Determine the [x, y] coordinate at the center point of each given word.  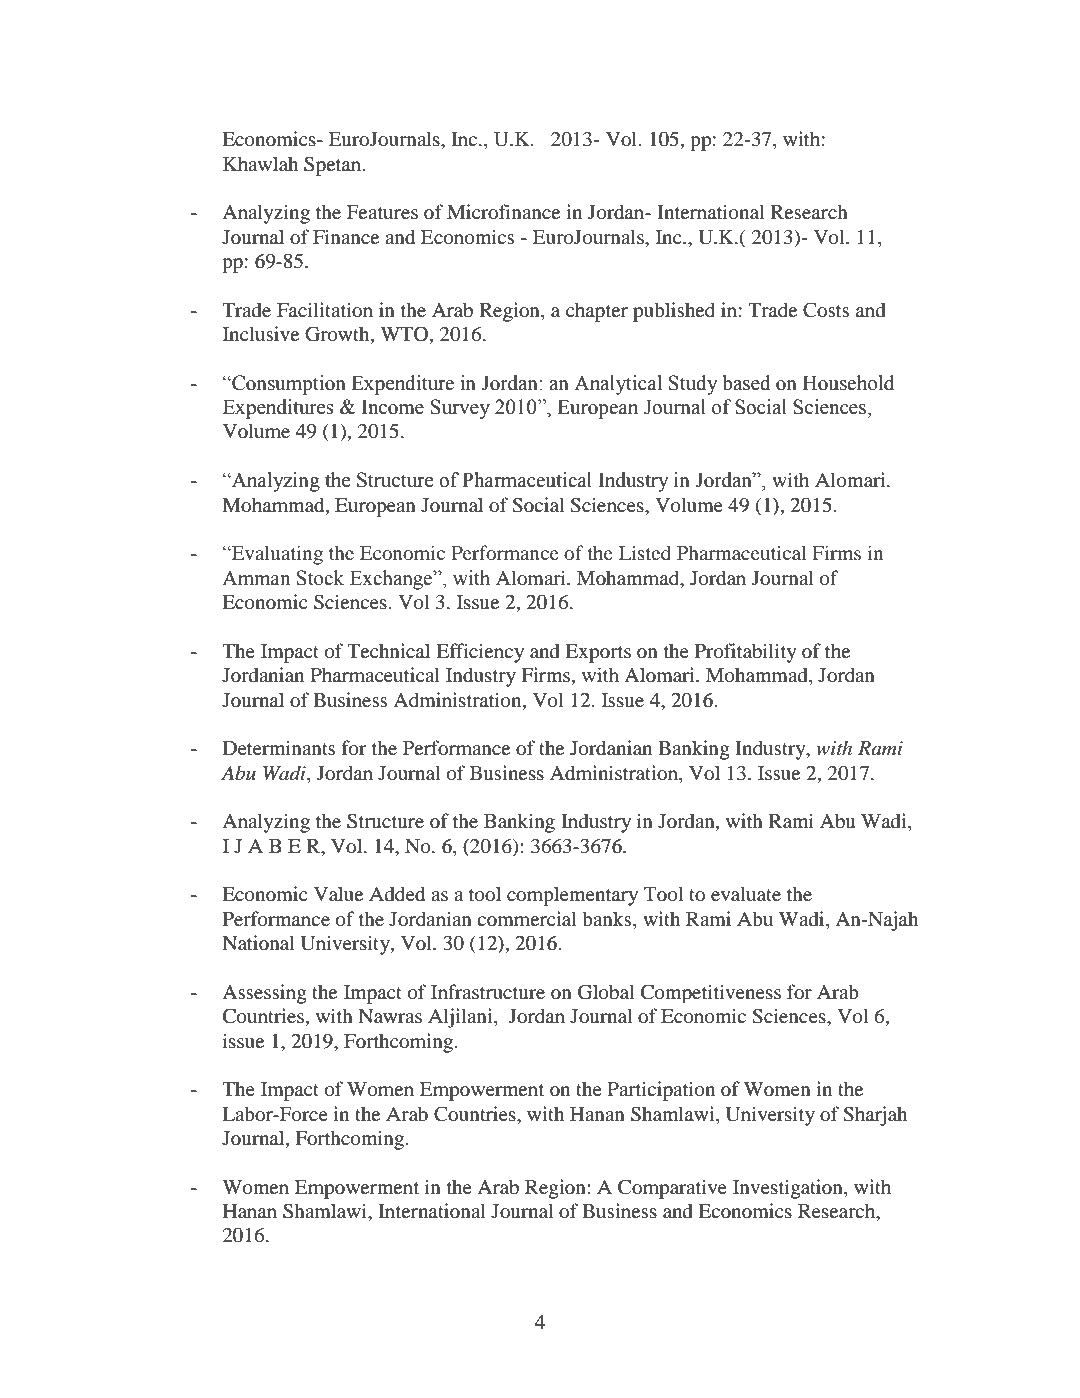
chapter [597, 312]
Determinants [279, 747]
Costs [826, 310]
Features [382, 212]
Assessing [264, 994]
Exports [598, 653]
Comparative [672, 1189]
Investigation [789, 1189]
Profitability [746, 653]
